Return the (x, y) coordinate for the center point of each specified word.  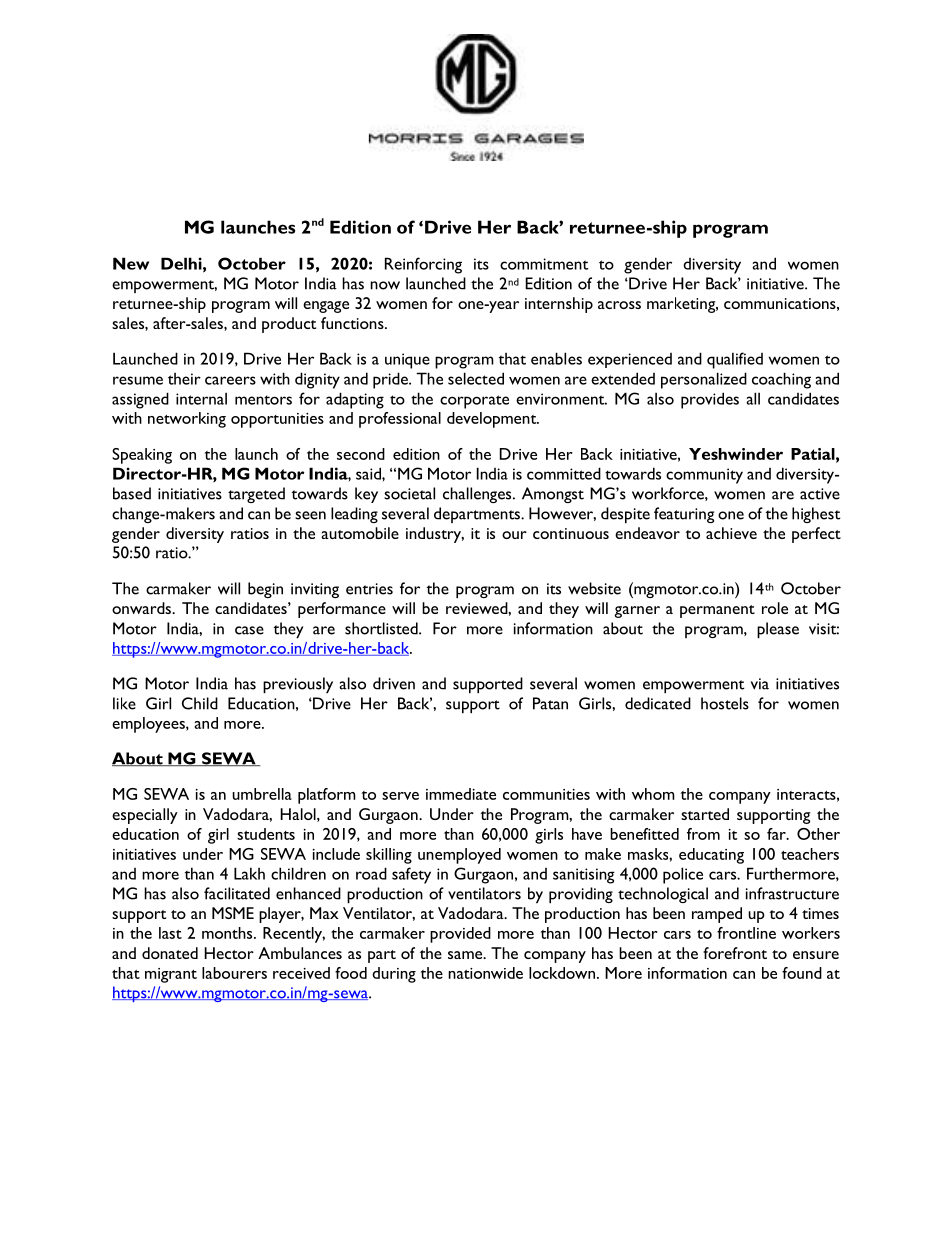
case (249, 630)
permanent (717, 611)
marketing (682, 305)
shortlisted (382, 628)
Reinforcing (423, 265)
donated (170, 953)
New (131, 263)
